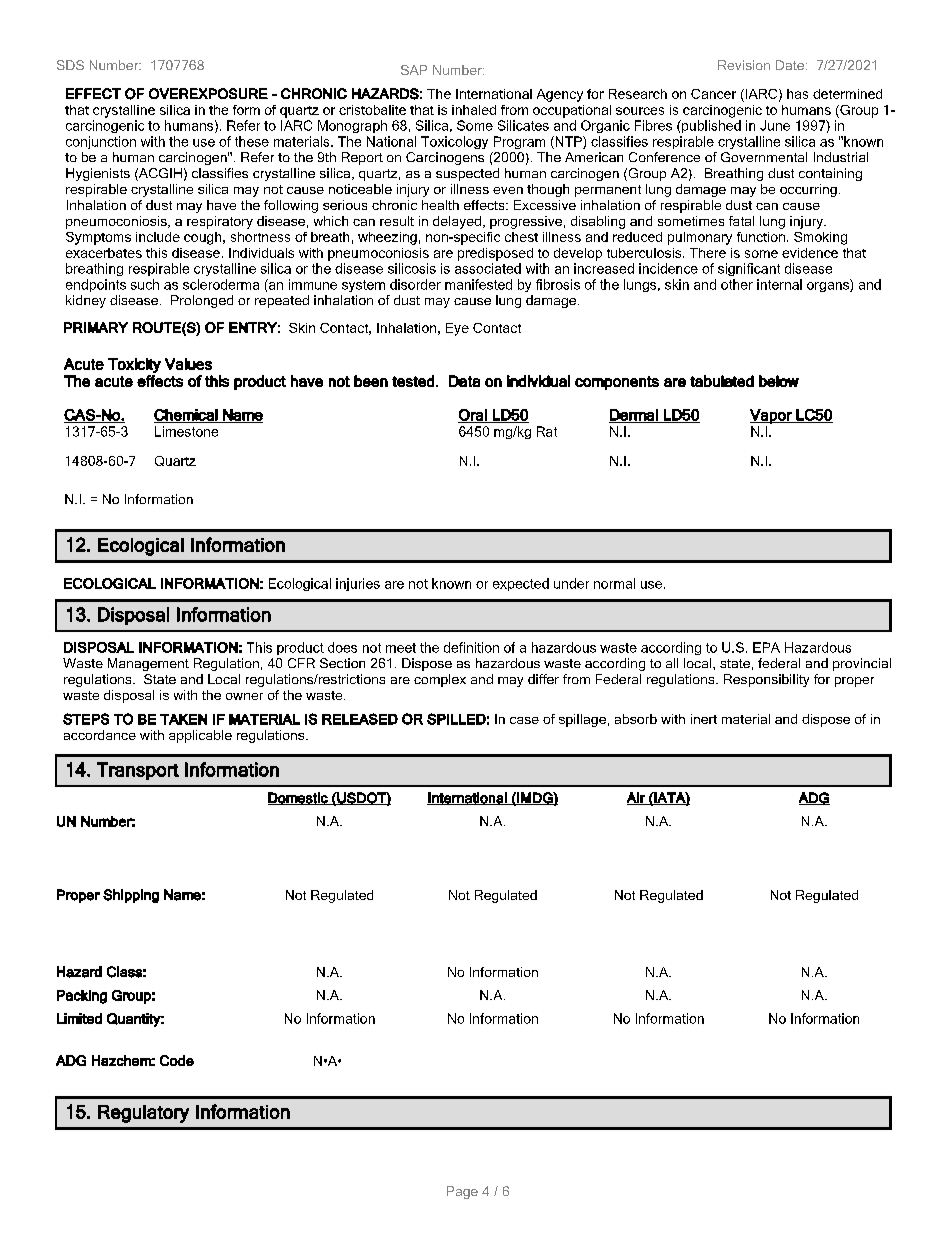 The width and height of the screenshot is (952, 1233). What do you see at coordinates (131, 896) in the screenshot?
I see `Shipping` at bounding box center [131, 896].
